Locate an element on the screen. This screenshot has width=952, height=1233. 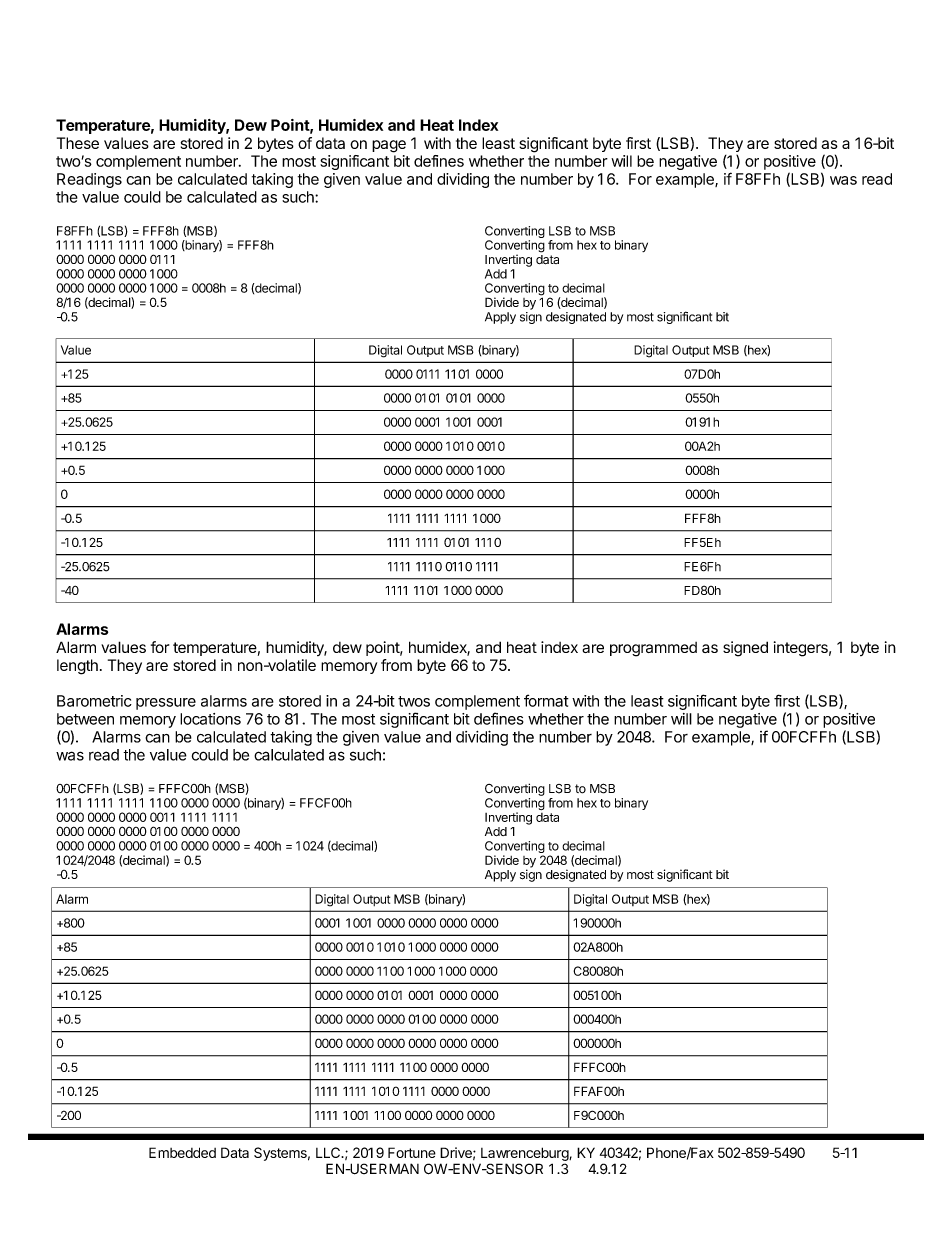
locations is located at coordinates (210, 719).
